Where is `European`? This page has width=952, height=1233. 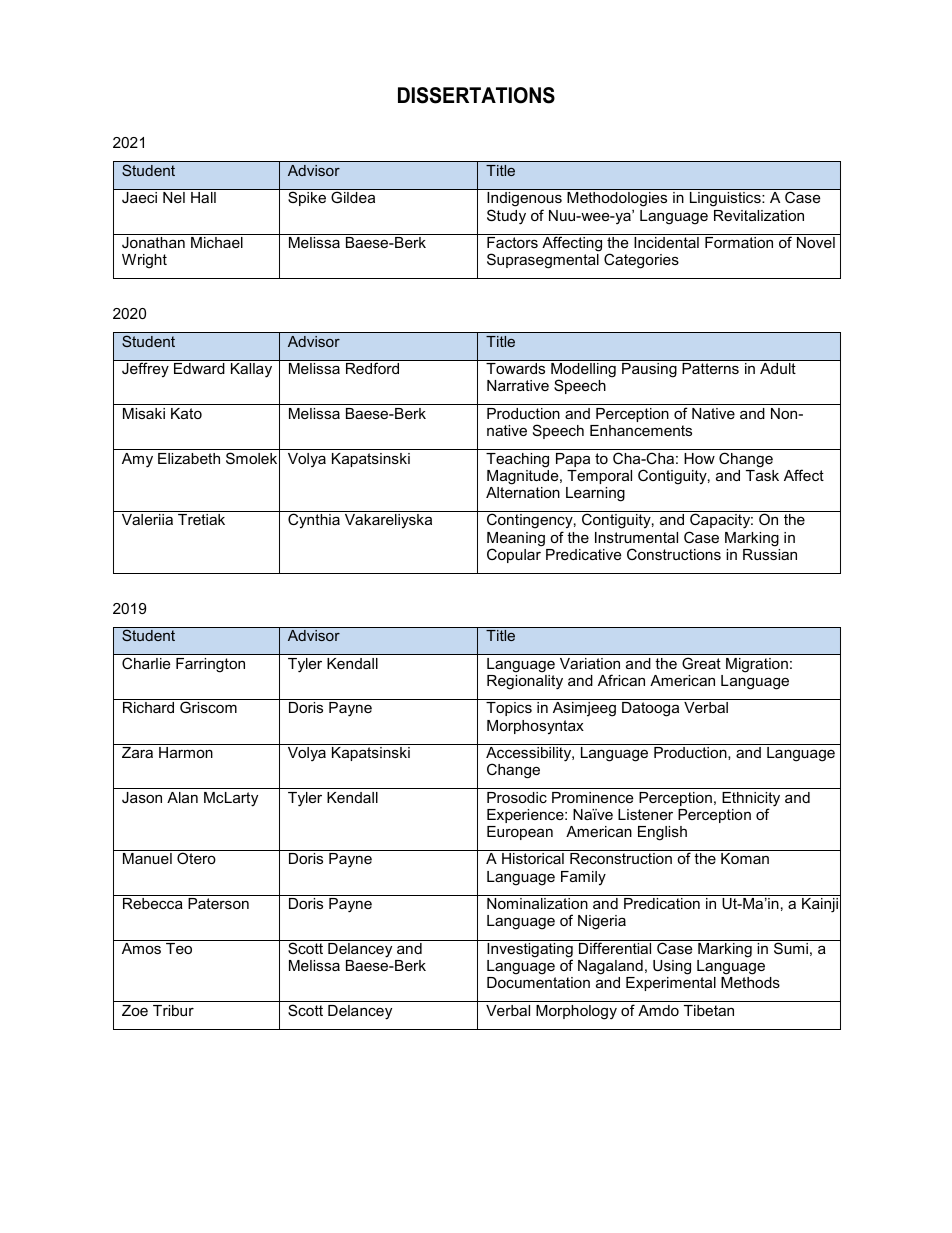 European is located at coordinates (520, 833).
